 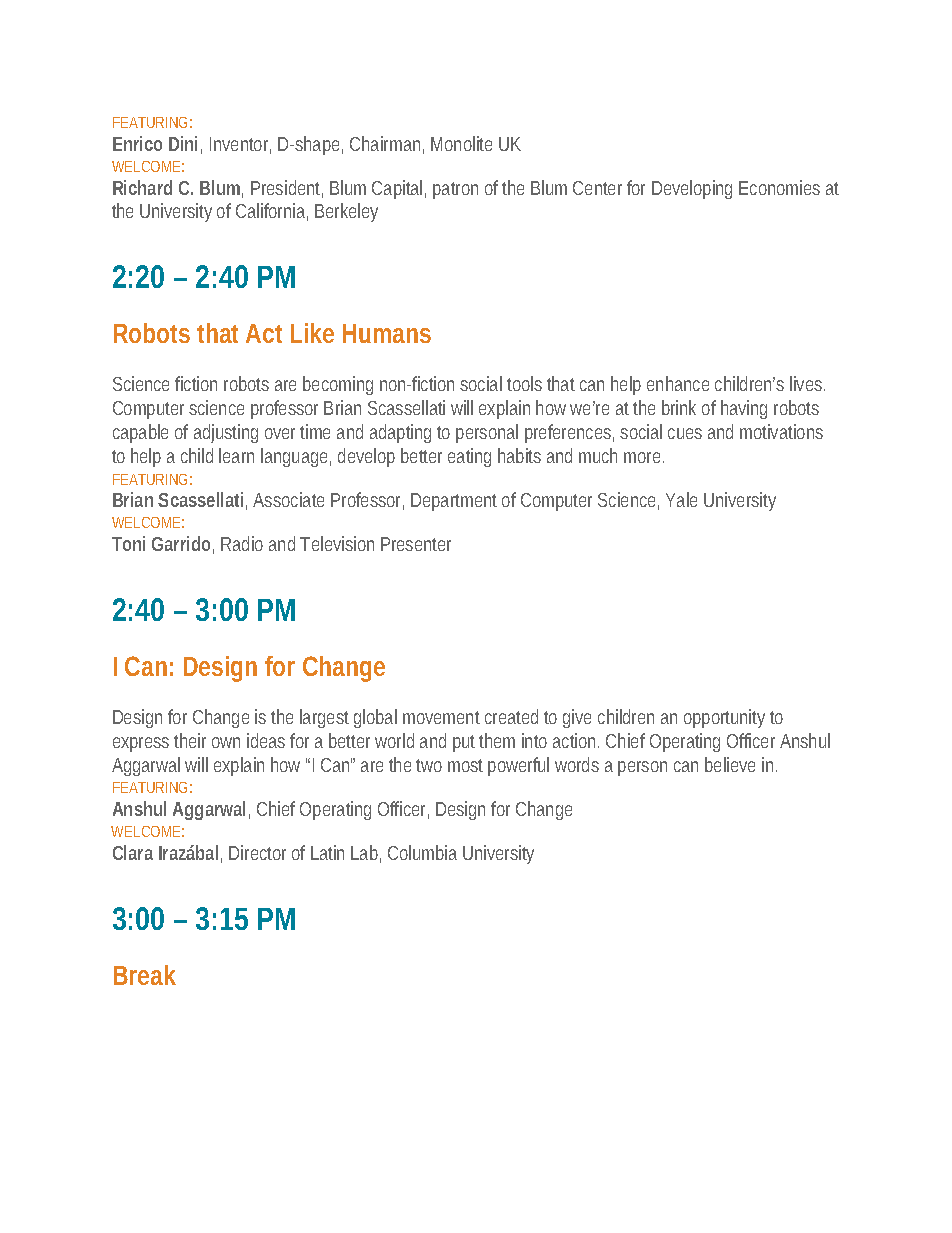 I want to click on patron, so click(x=455, y=190).
